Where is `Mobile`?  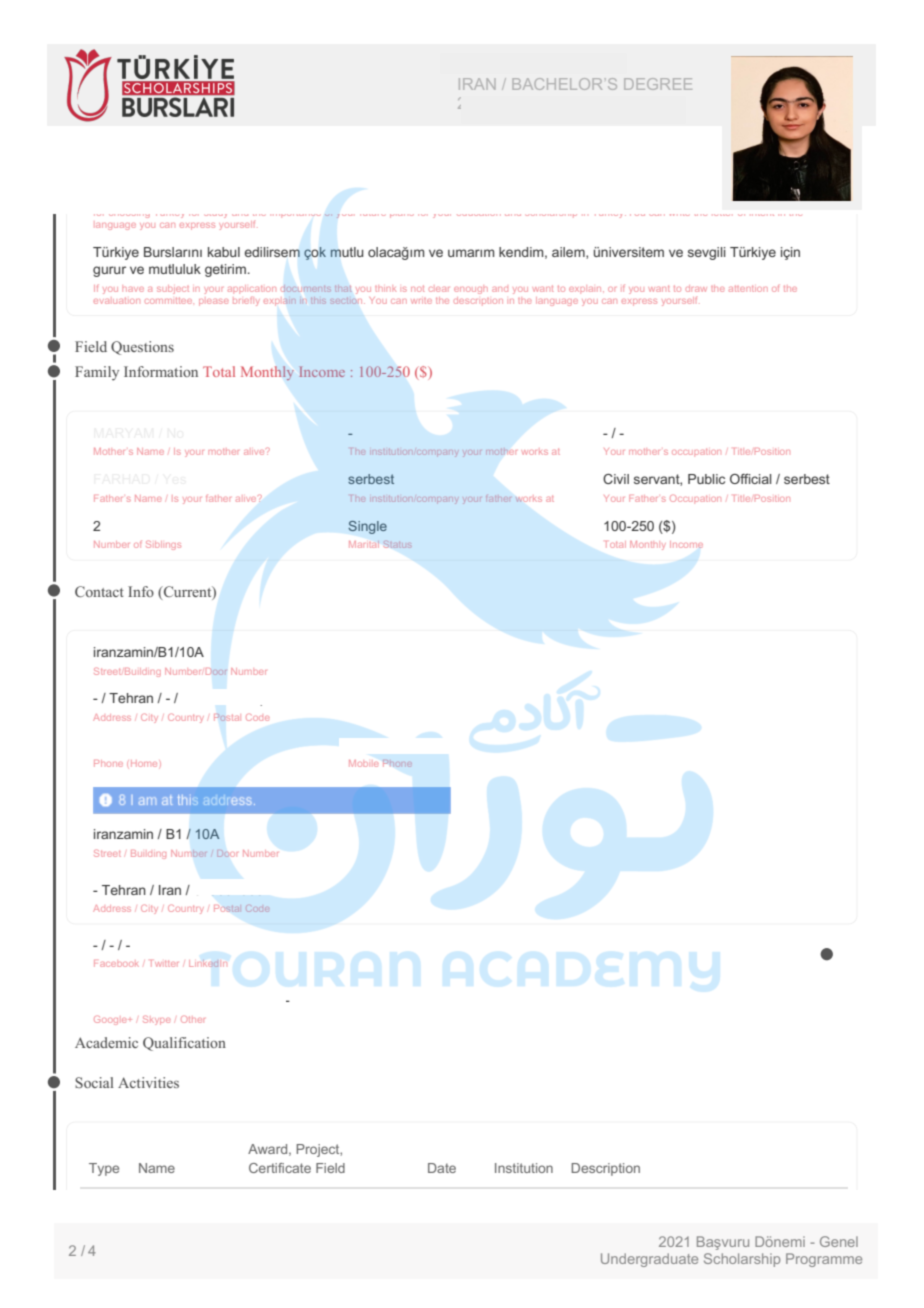 Mobile is located at coordinates (364, 763).
